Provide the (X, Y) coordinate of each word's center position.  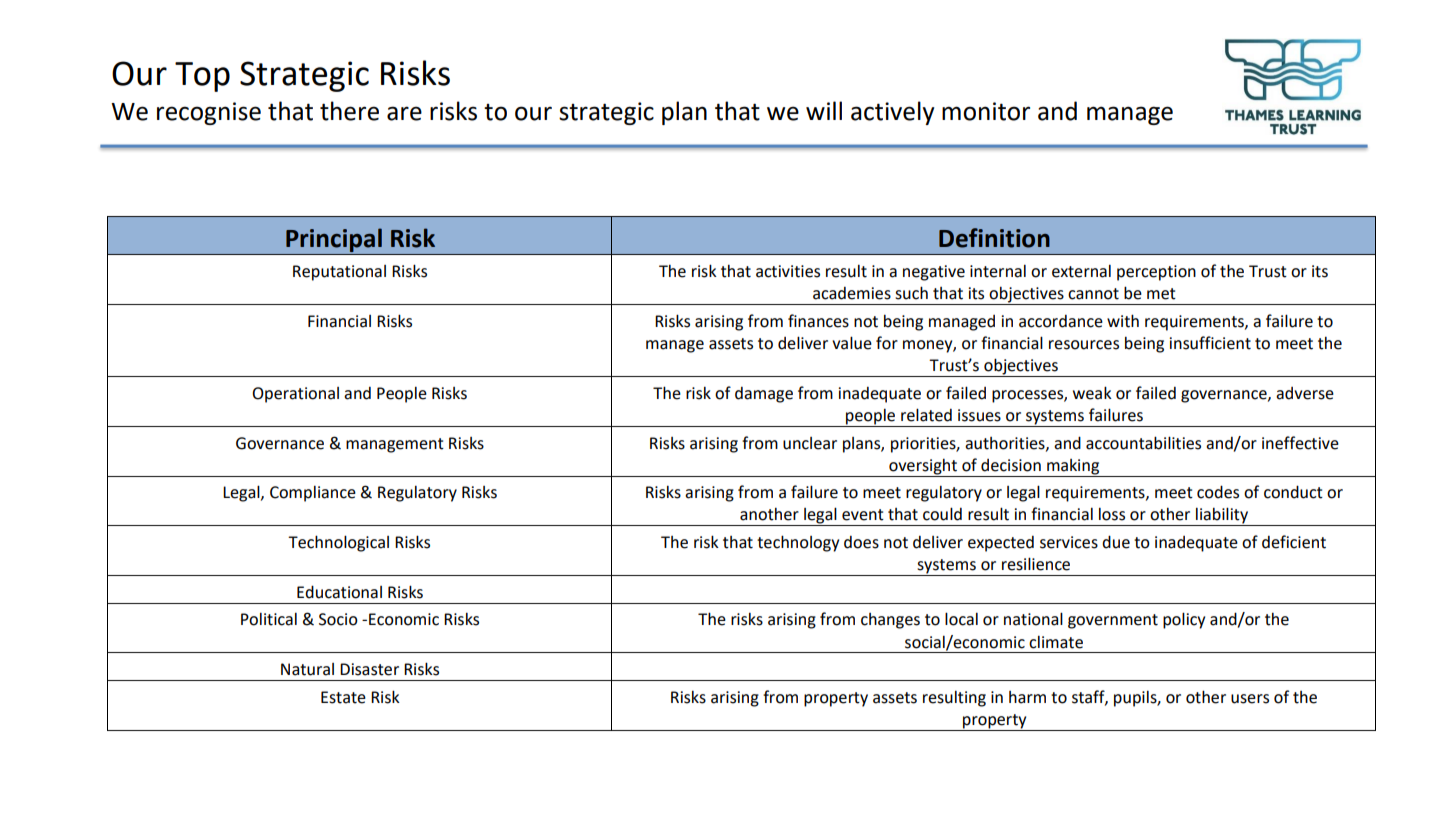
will (824, 110)
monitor (986, 111)
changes (890, 621)
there (349, 111)
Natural (307, 669)
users (1250, 699)
